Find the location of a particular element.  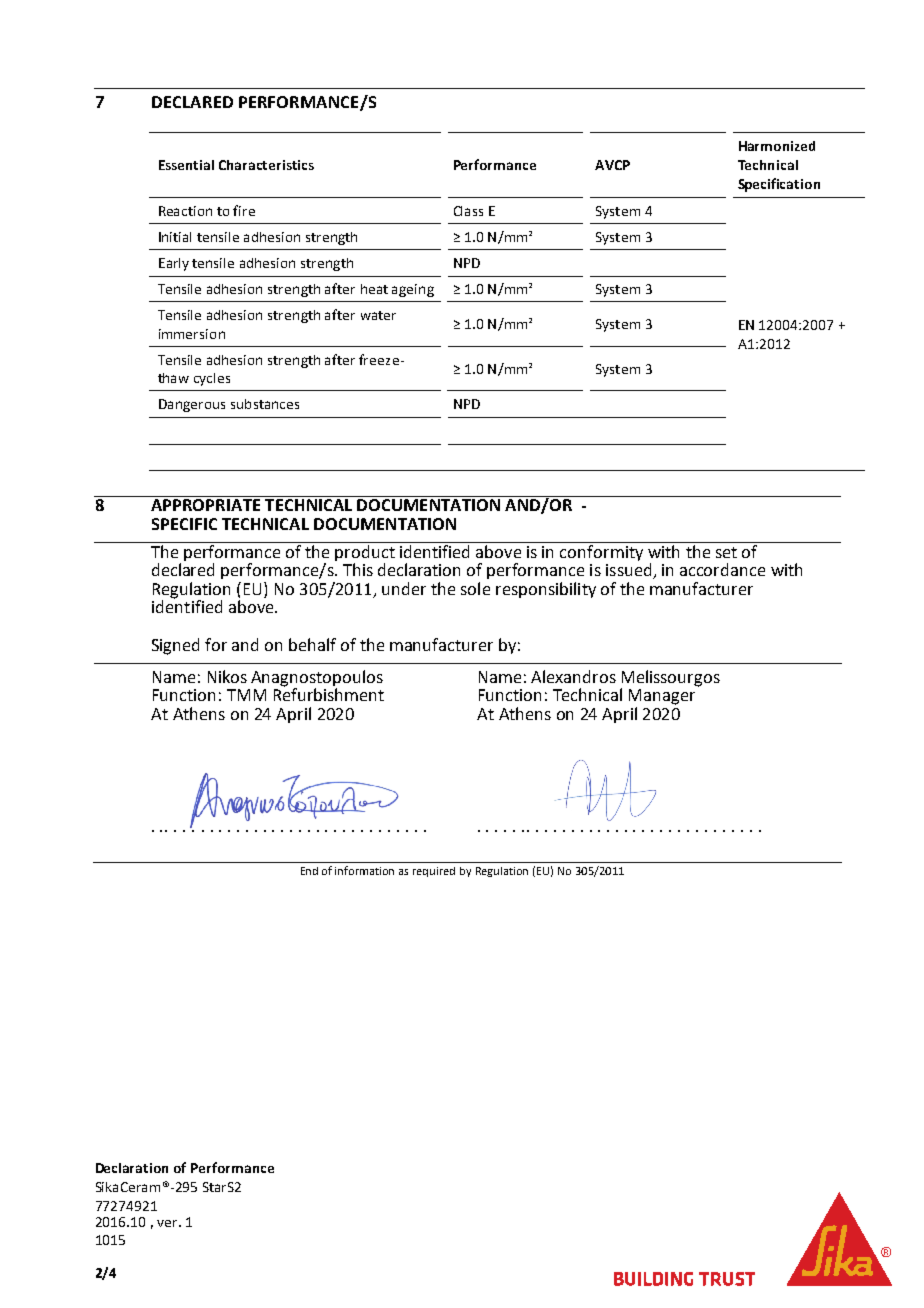

APPROPRIATE is located at coordinates (205, 505).
